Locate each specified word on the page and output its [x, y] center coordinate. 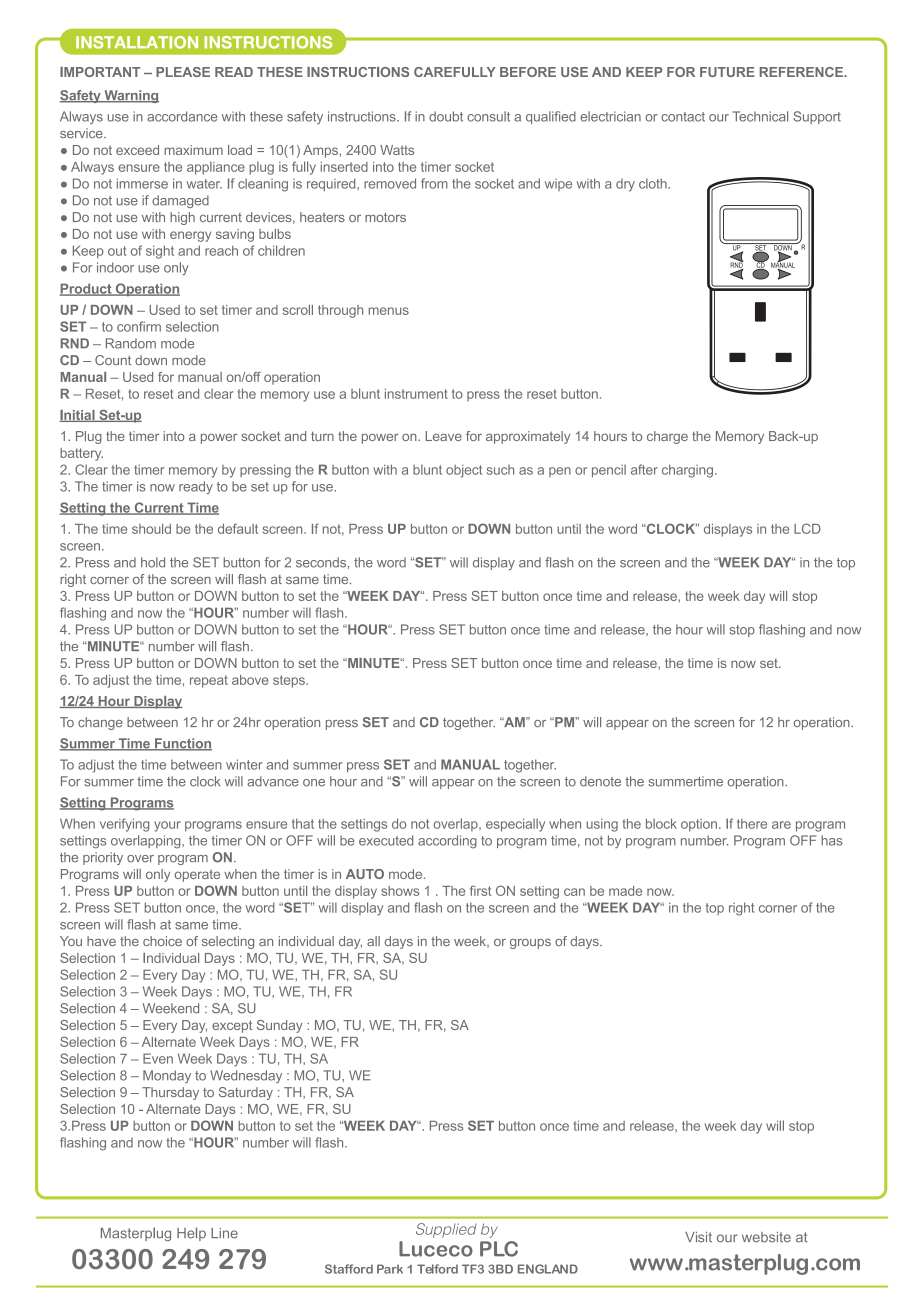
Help [191, 1234]
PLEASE [183, 72]
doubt [446, 116]
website [766, 1237]
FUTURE [727, 72]
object [464, 471]
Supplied [446, 1230]
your [167, 826]
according [447, 842]
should [151, 529]
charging [687, 471]
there [752, 824]
